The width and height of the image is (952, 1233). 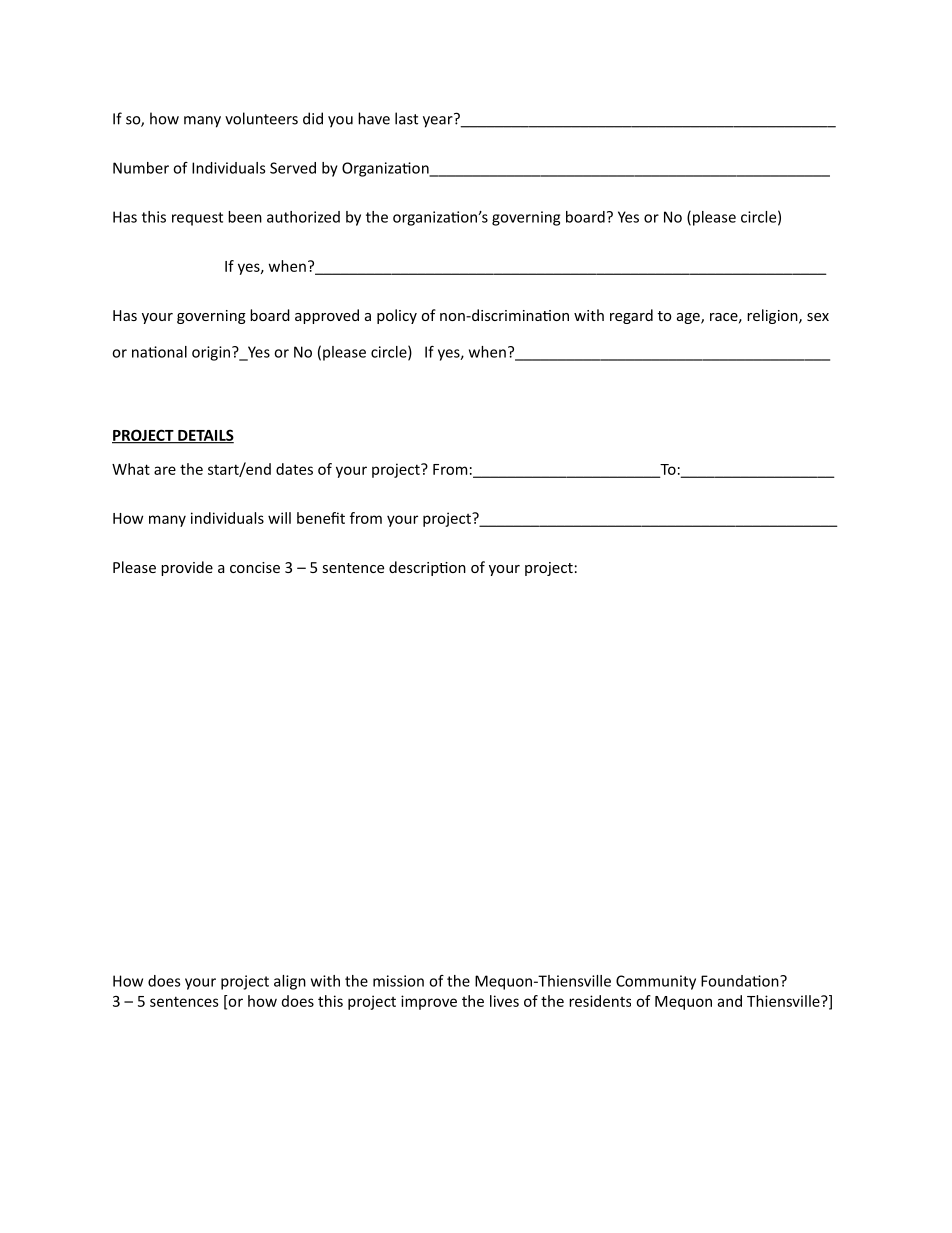 I want to click on align, so click(x=290, y=982).
